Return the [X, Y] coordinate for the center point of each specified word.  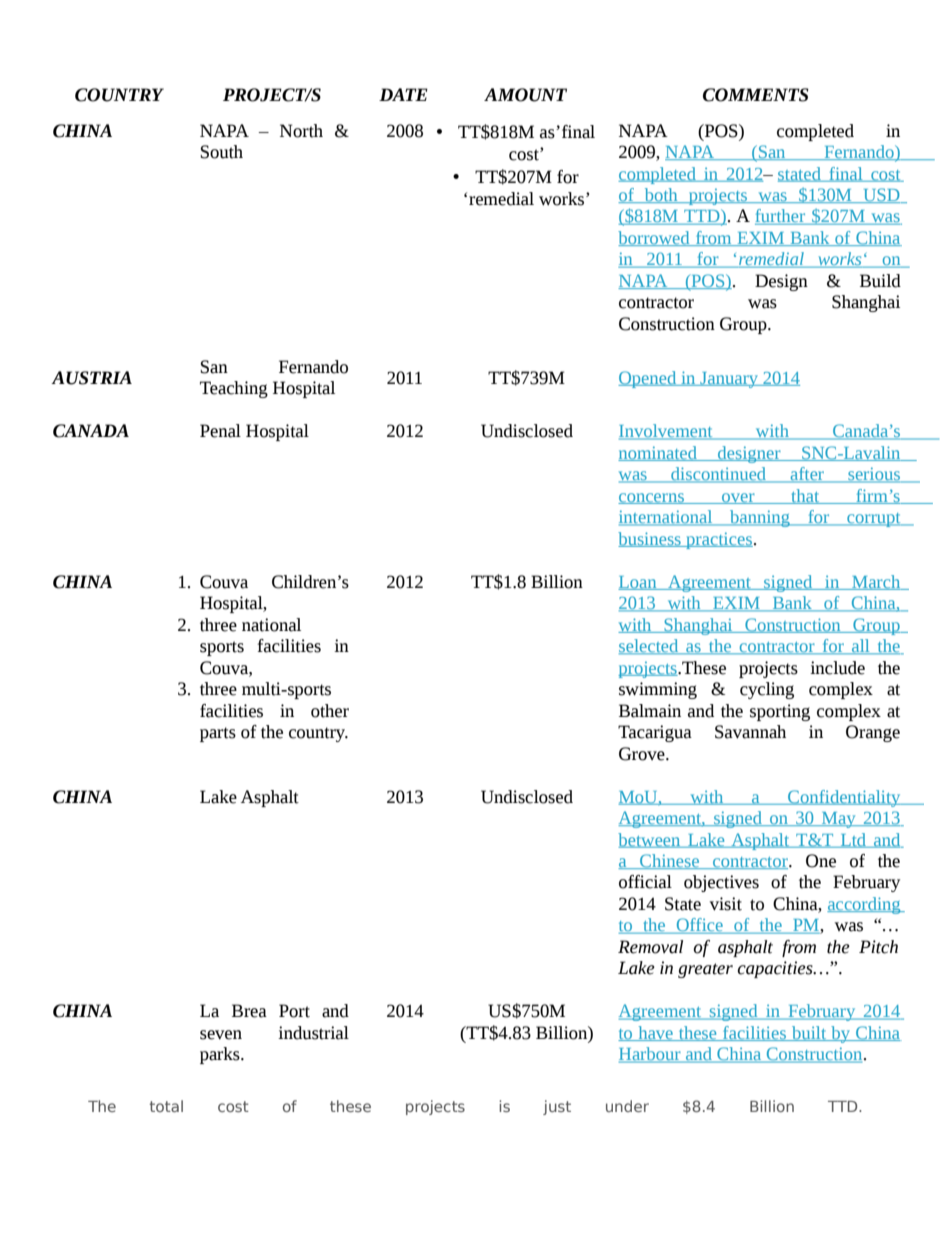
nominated [658, 453]
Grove [643, 754]
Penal [220, 431]
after [807, 475]
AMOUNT [525, 95]
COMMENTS [756, 95]
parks [221, 1055]
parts [218, 734]
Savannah [750, 732]
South [221, 152]
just [557, 1107]
